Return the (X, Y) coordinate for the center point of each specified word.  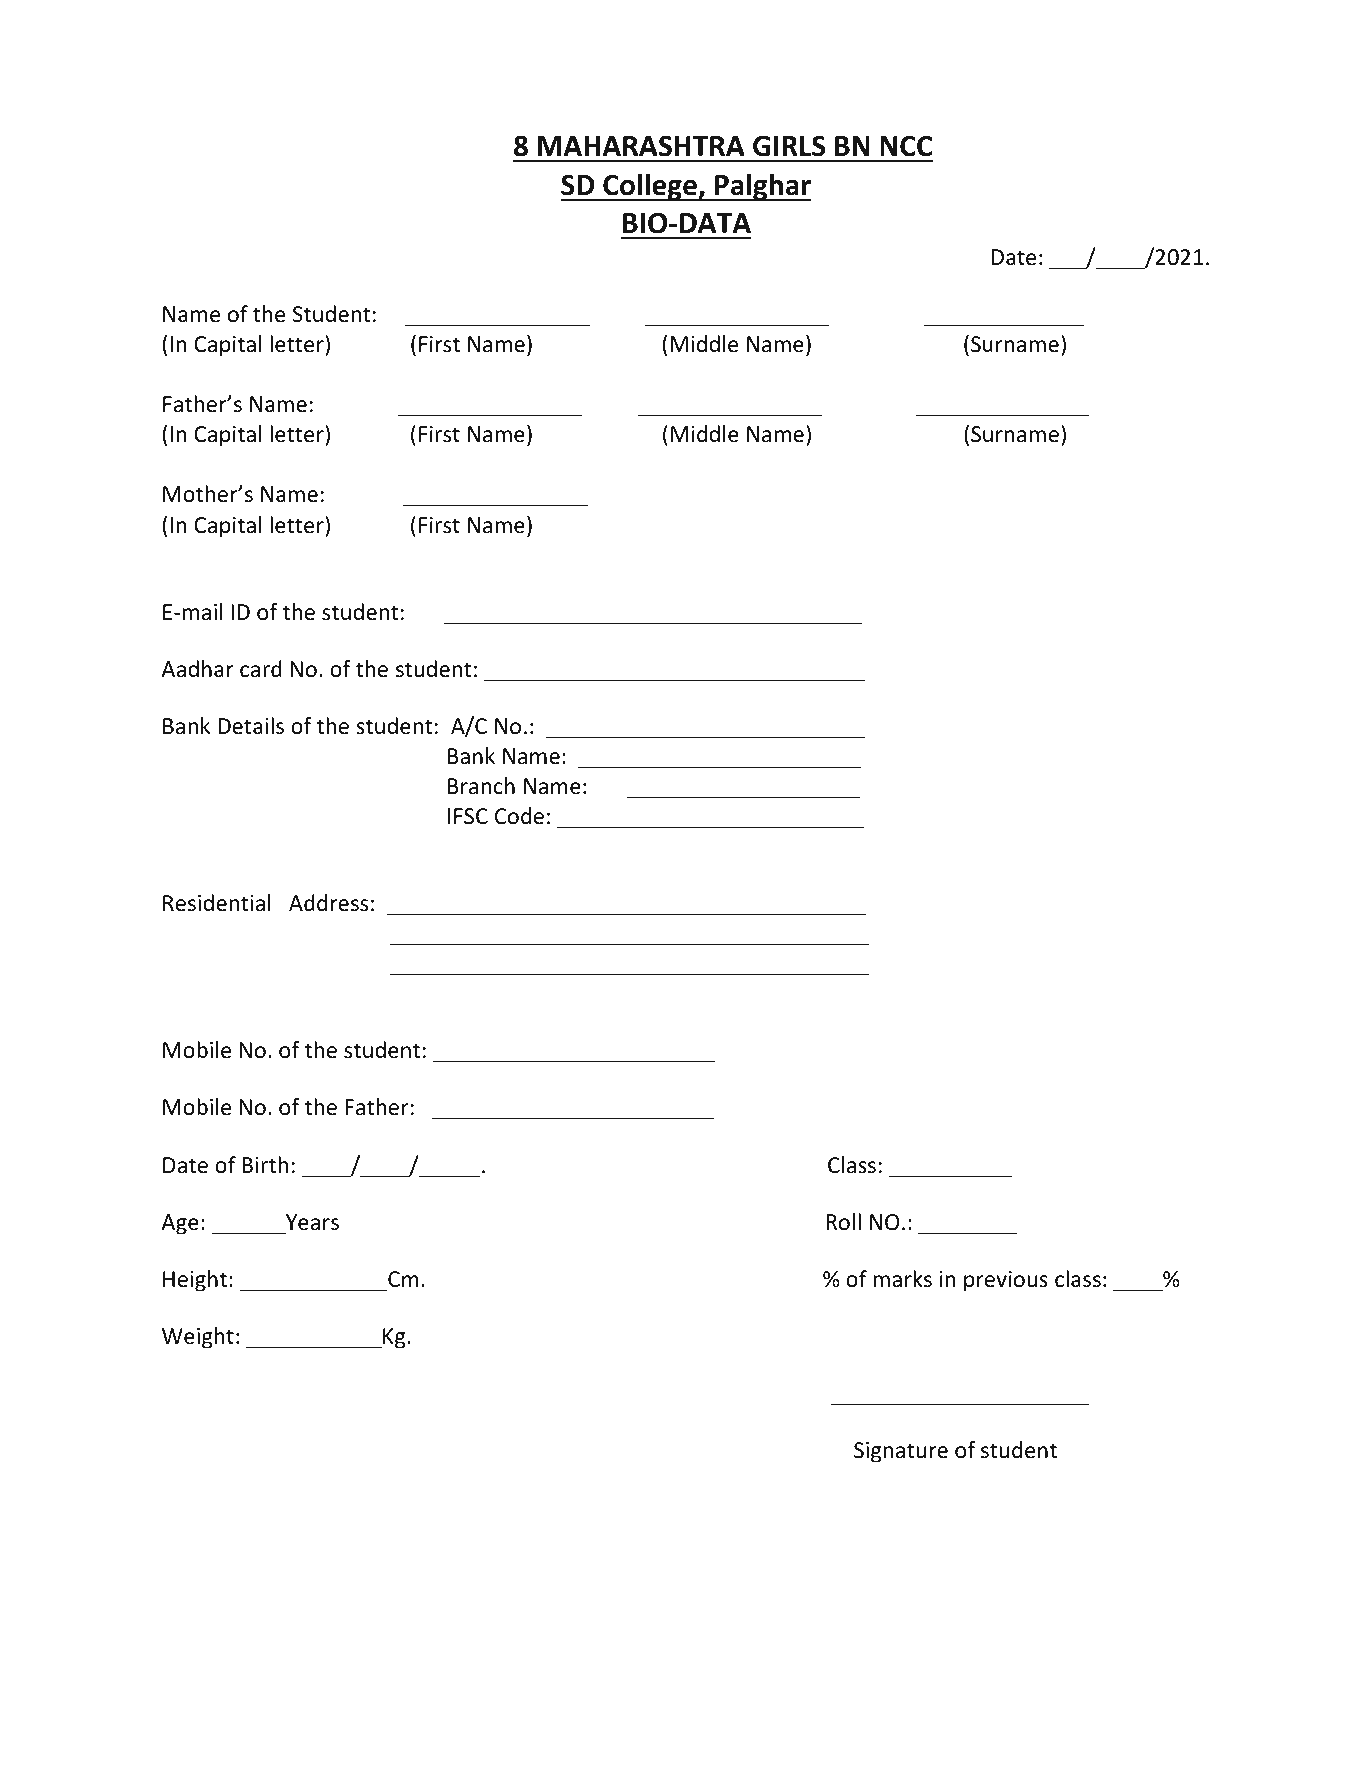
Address (328, 903)
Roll (843, 1222)
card (261, 669)
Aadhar (197, 669)
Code (519, 816)
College (650, 187)
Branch (481, 786)
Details (251, 726)
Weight (198, 1338)
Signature (901, 1452)
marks (902, 1279)
